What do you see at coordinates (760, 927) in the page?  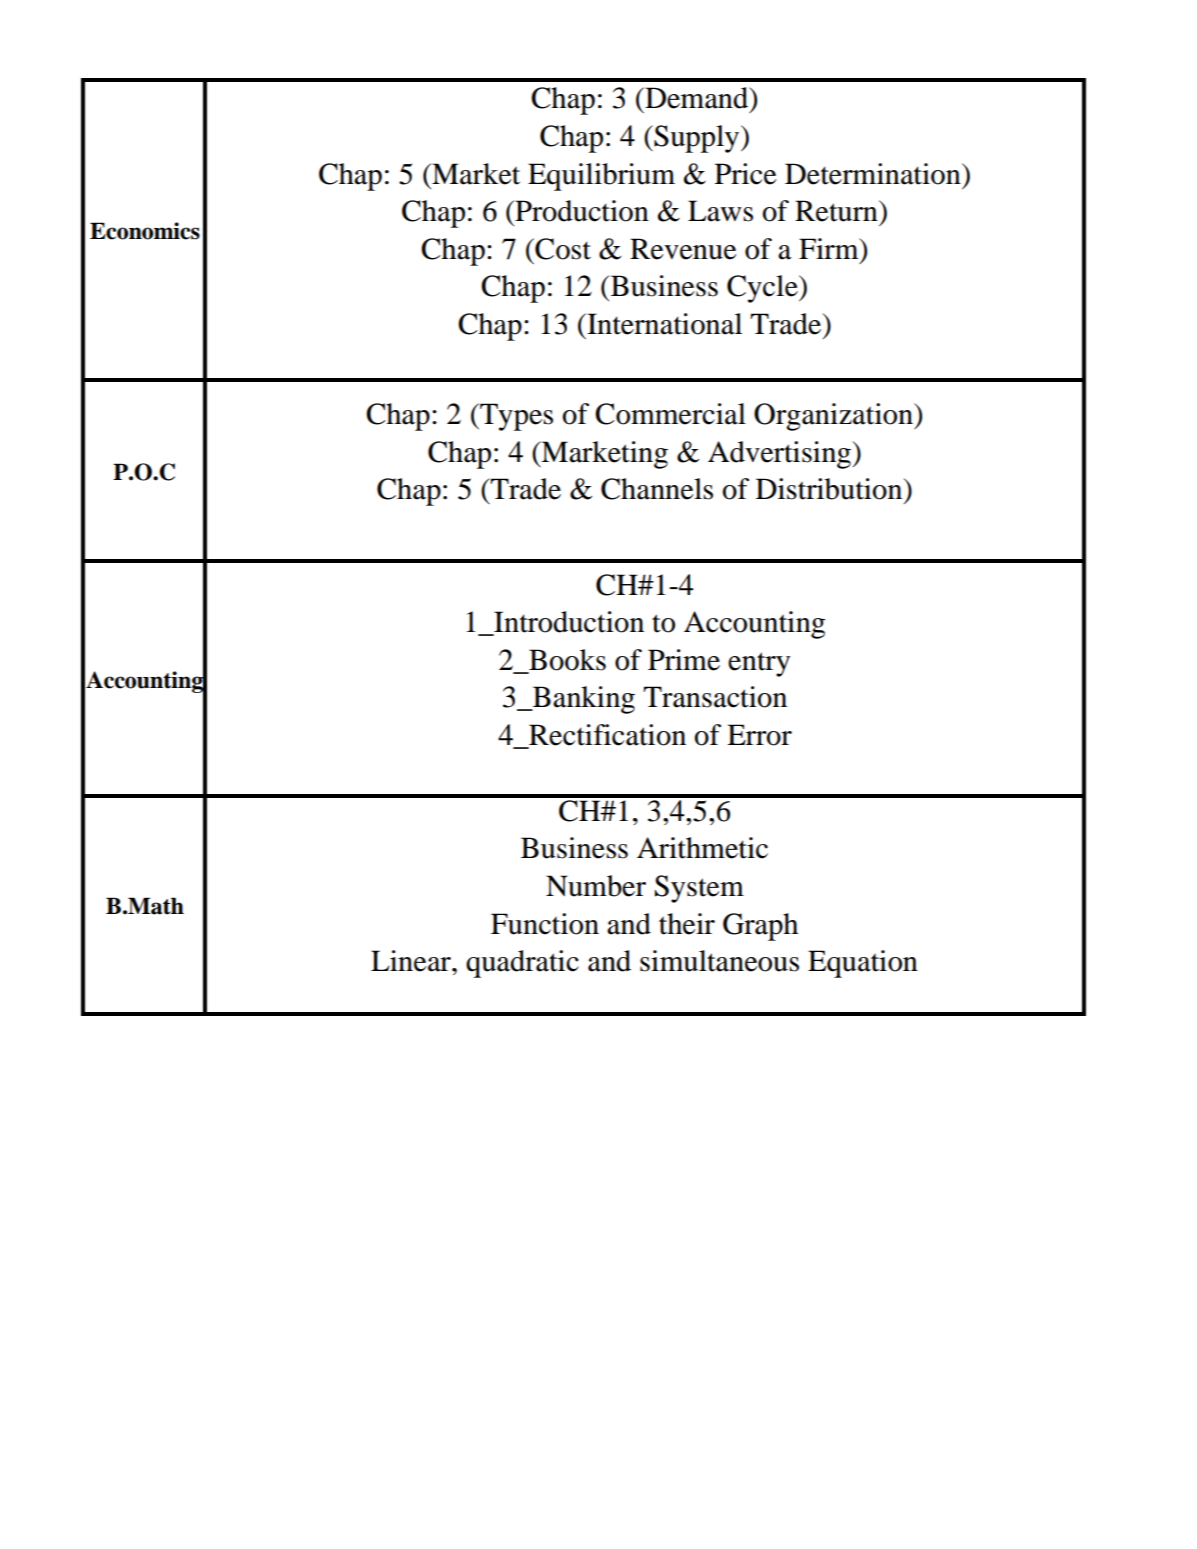 I see `Graph` at bounding box center [760, 927].
